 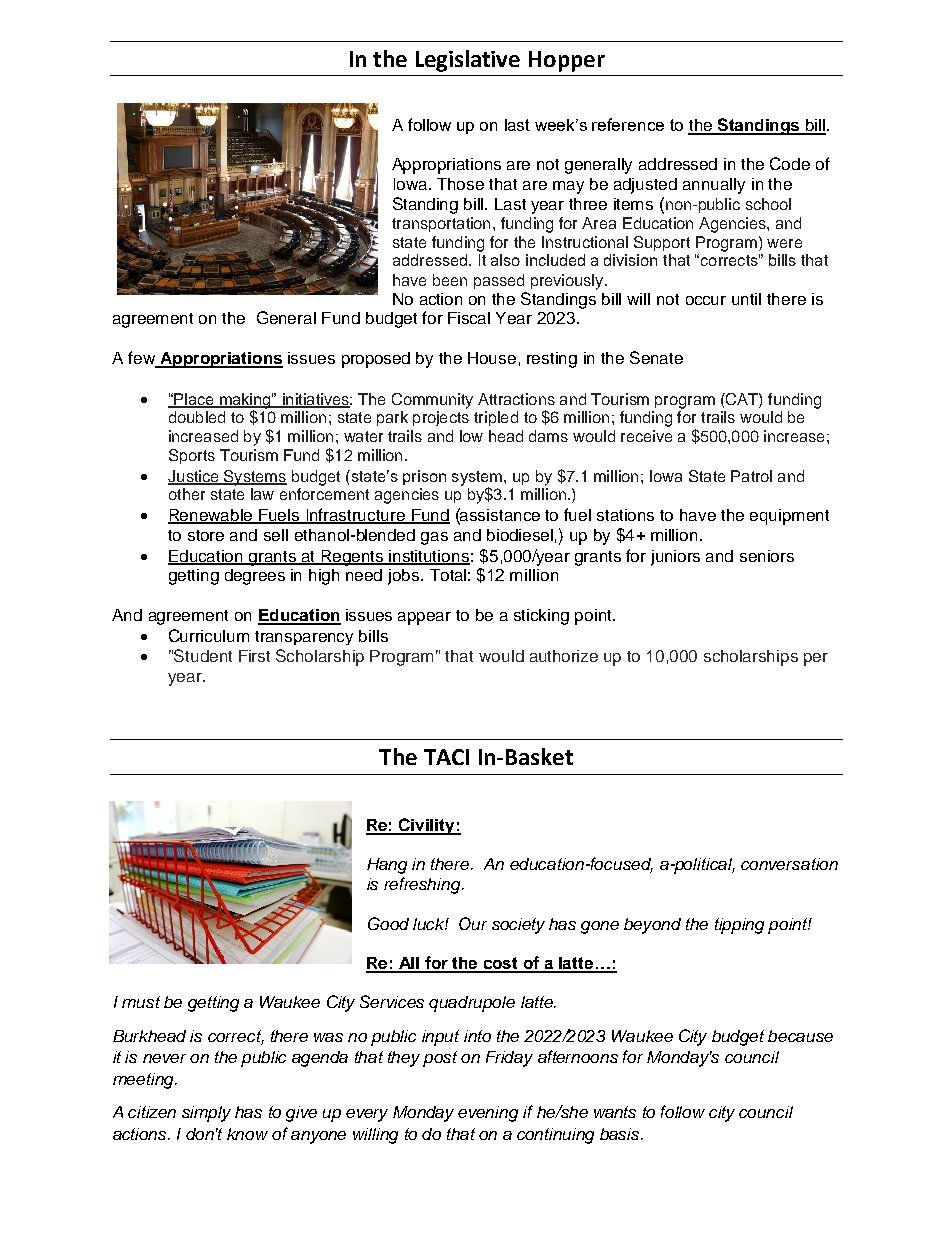 I want to click on evening, so click(x=488, y=1114).
